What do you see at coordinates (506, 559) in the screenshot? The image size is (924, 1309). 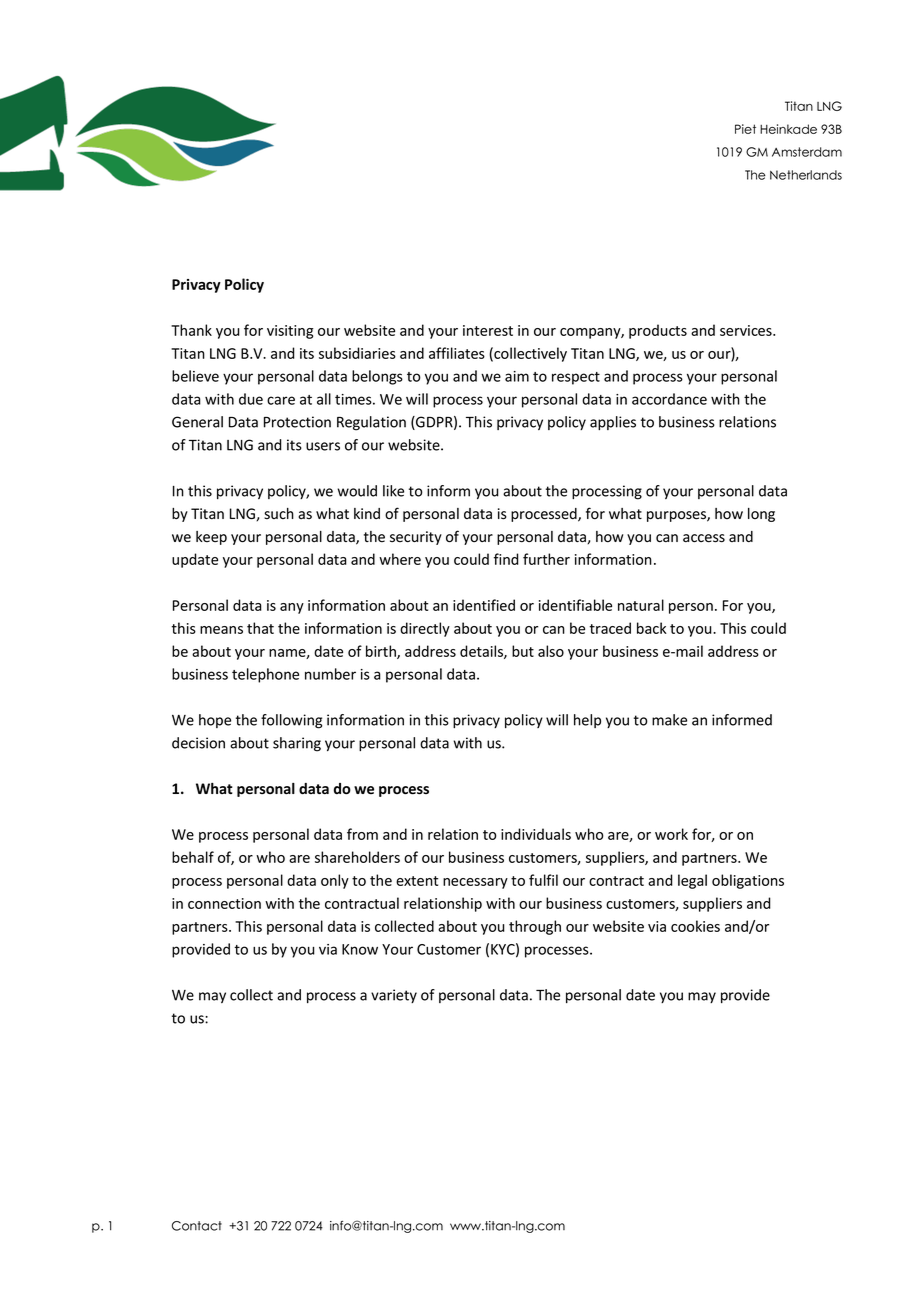 I see `find` at bounding box center [506, 559].
